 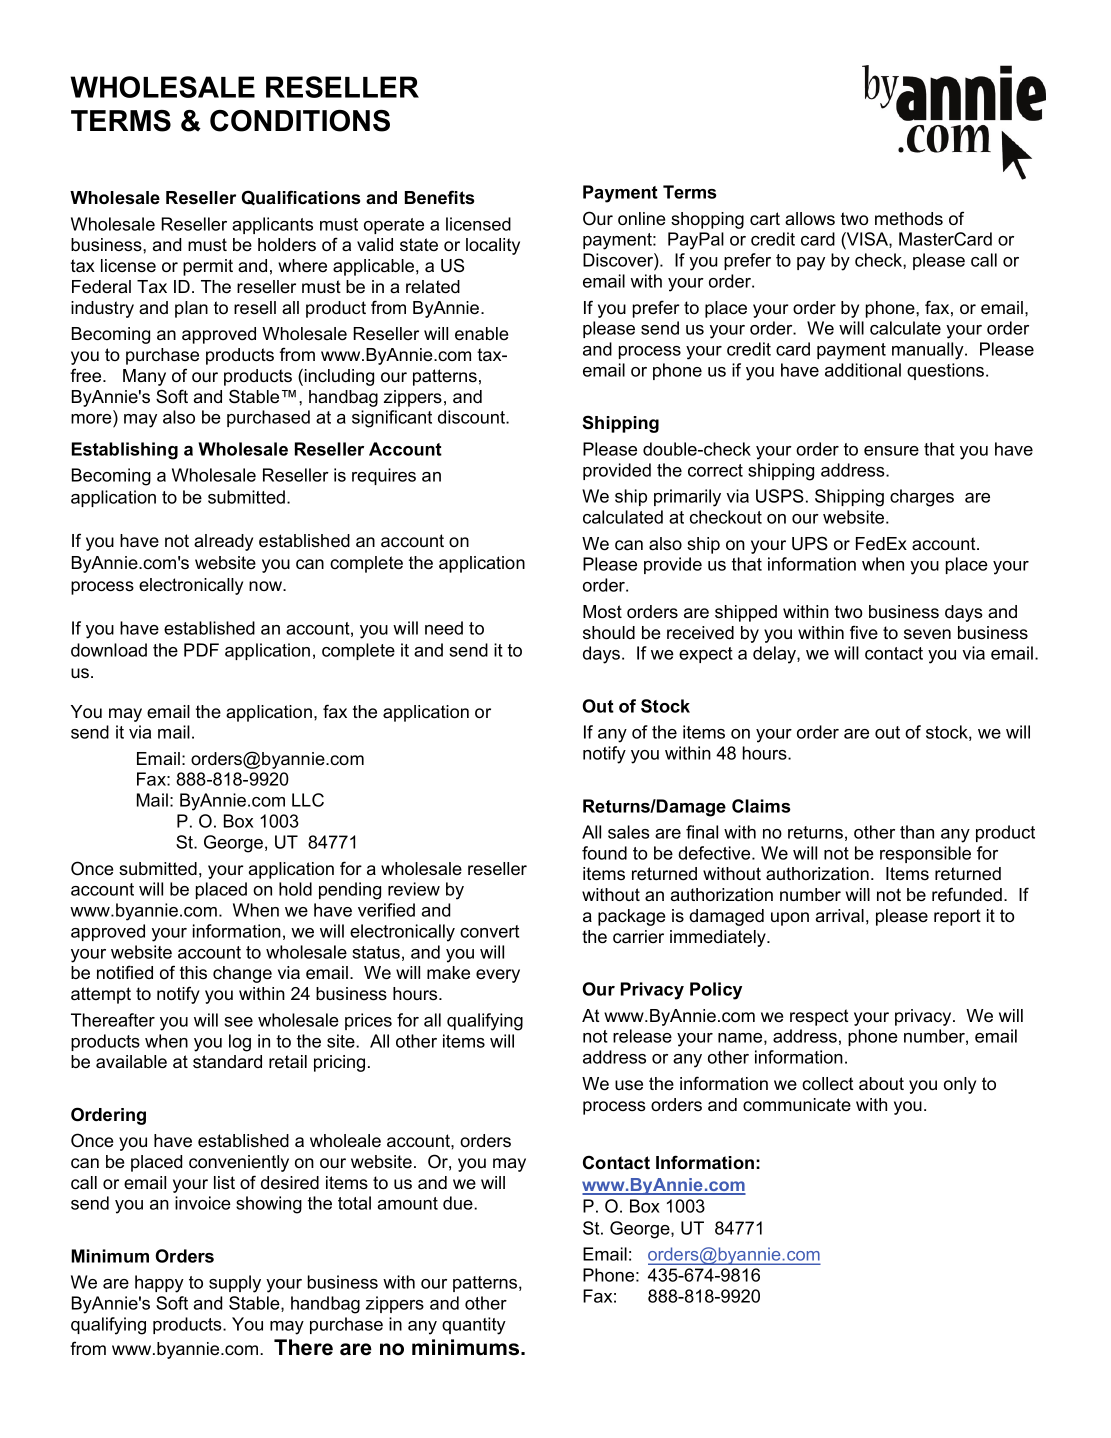 I want to click on PDF, so click(x=201, y=650).
